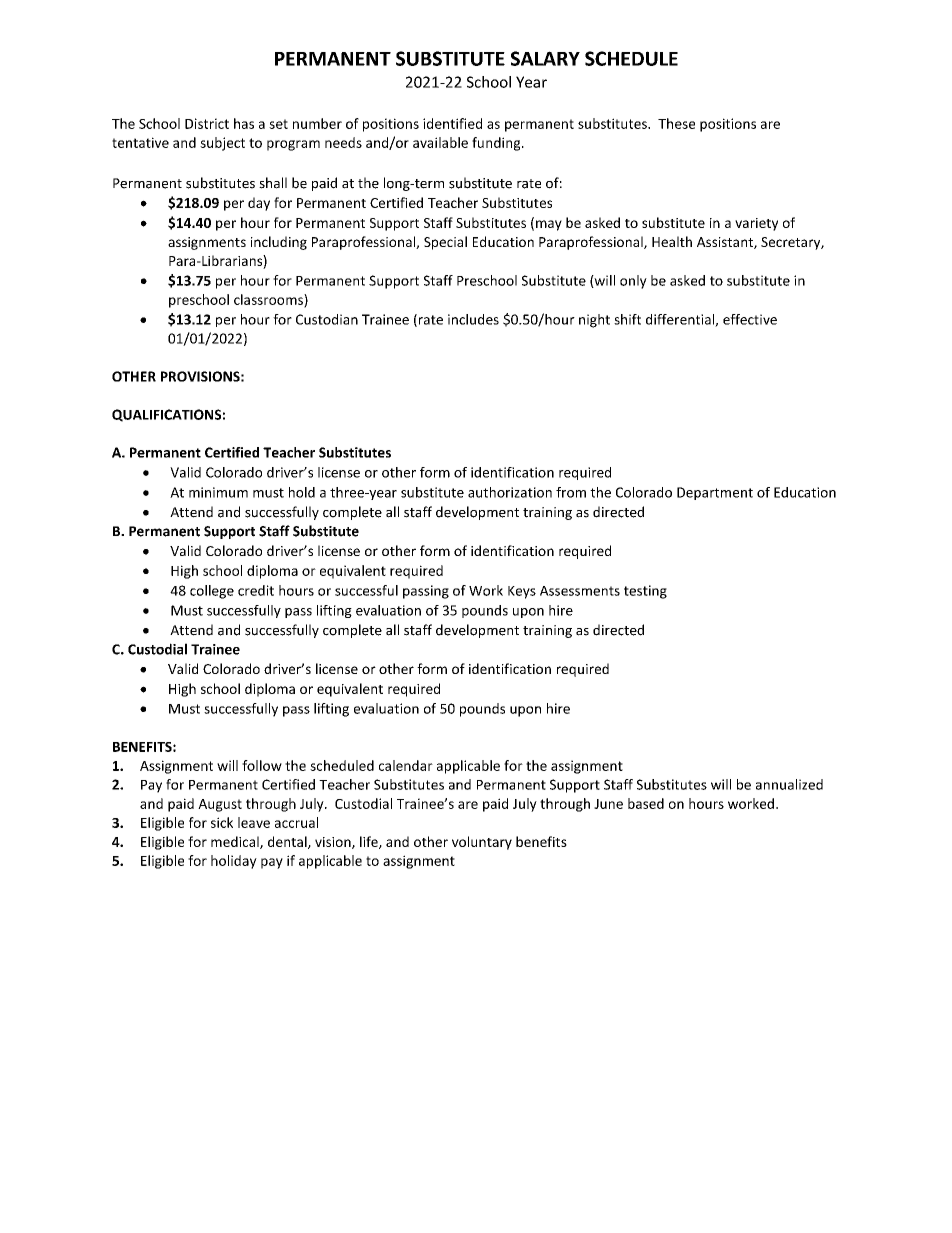 Image resolution: width=952 pixels, height=1233 pixels. I want to click on college, so click(212, 592).
